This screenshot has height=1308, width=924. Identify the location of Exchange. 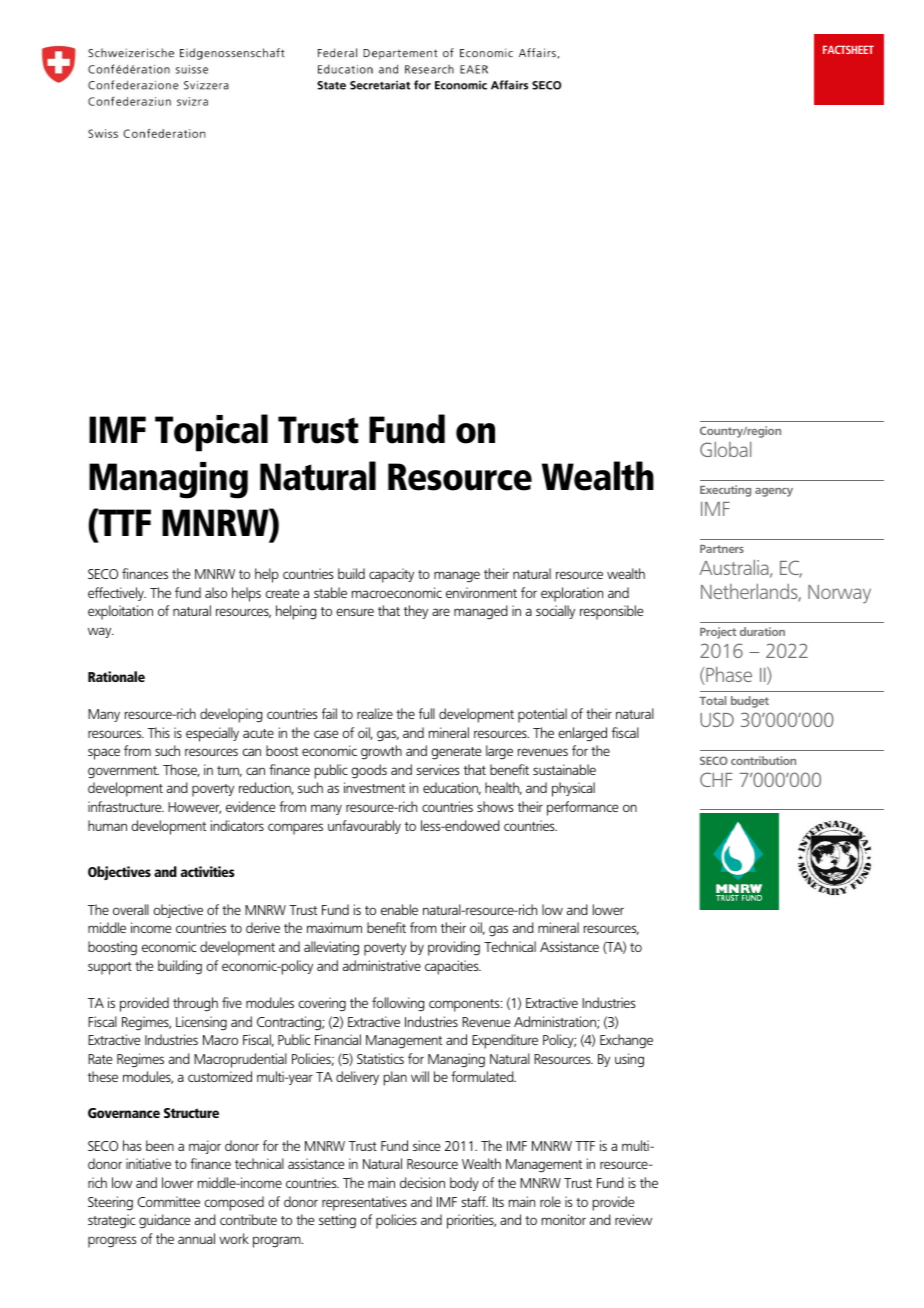
(626, 1041).
